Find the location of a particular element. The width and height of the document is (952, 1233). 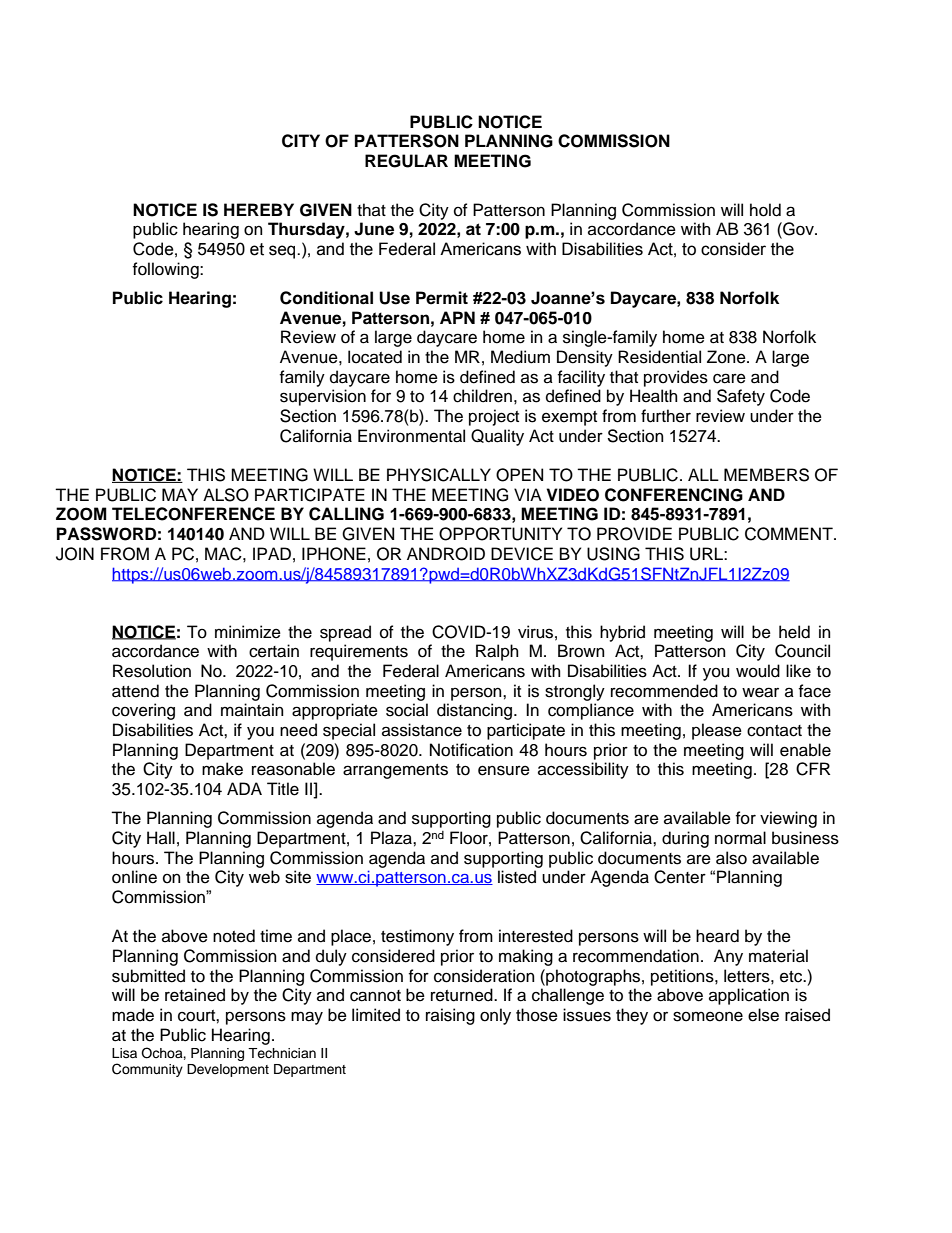

hold is located at coordinates (765, 210).
